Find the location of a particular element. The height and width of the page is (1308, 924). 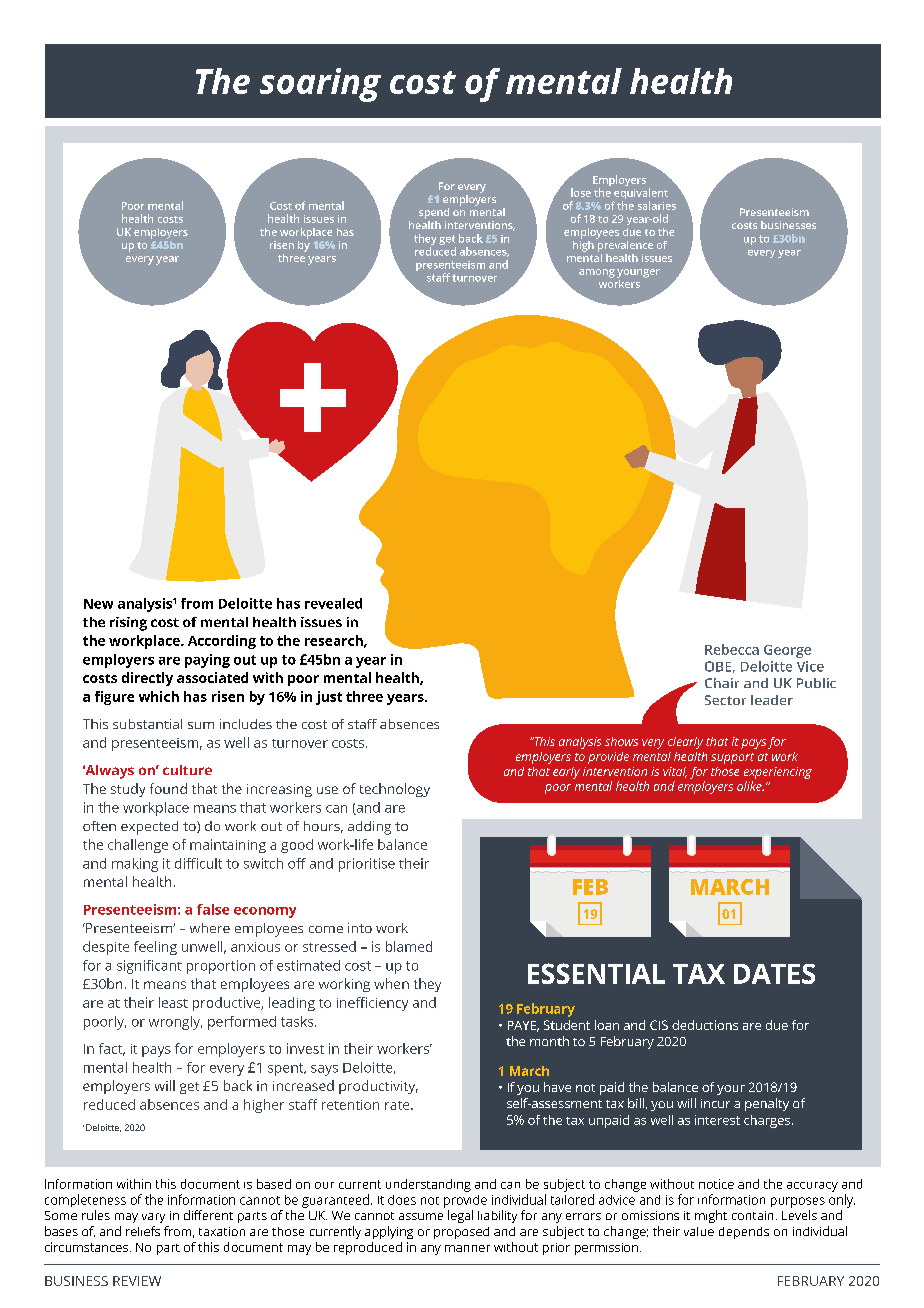

reliefs is located at coordinates (143, 1231).
